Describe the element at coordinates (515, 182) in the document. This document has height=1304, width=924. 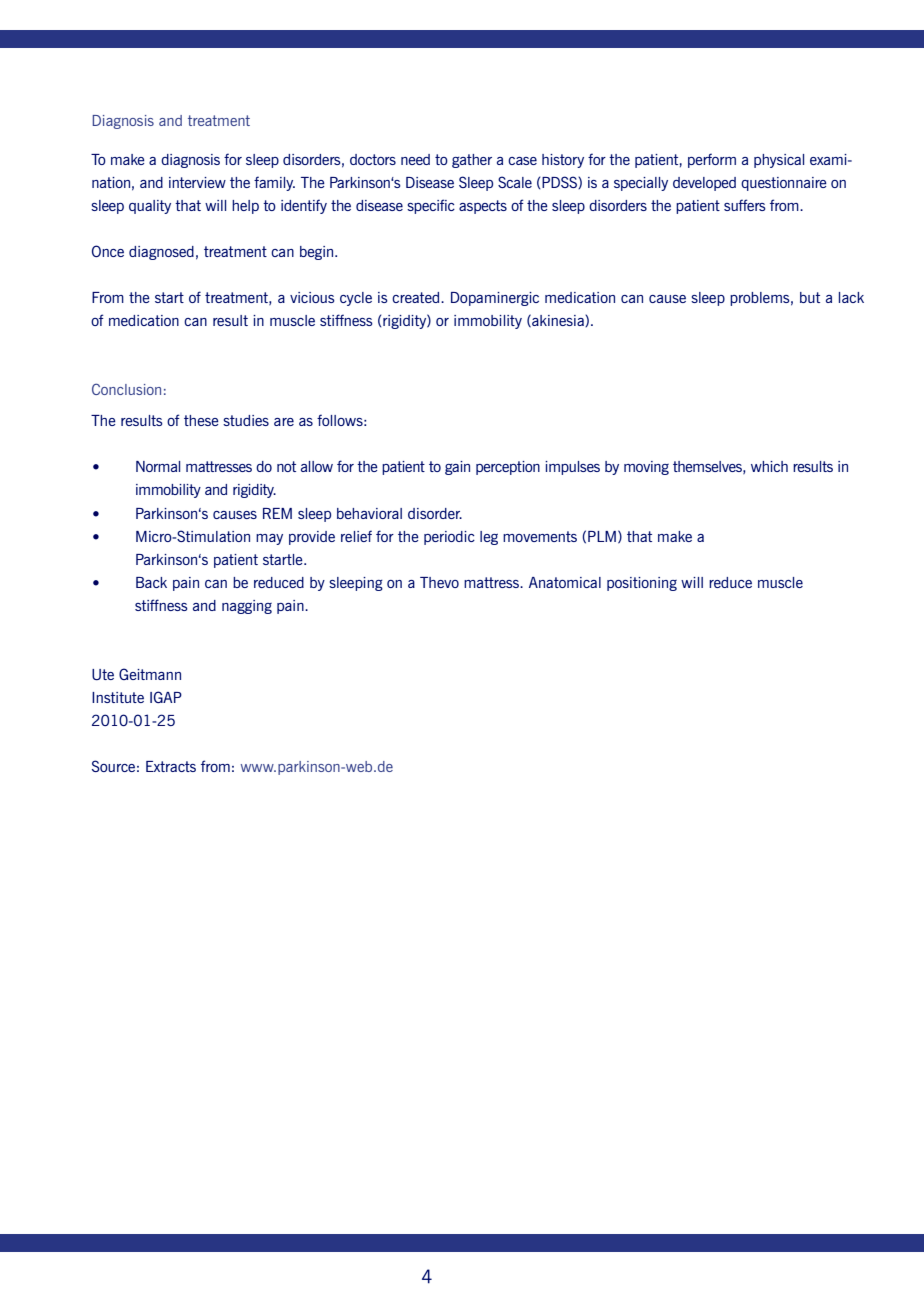
I see `Scale` at that location.
